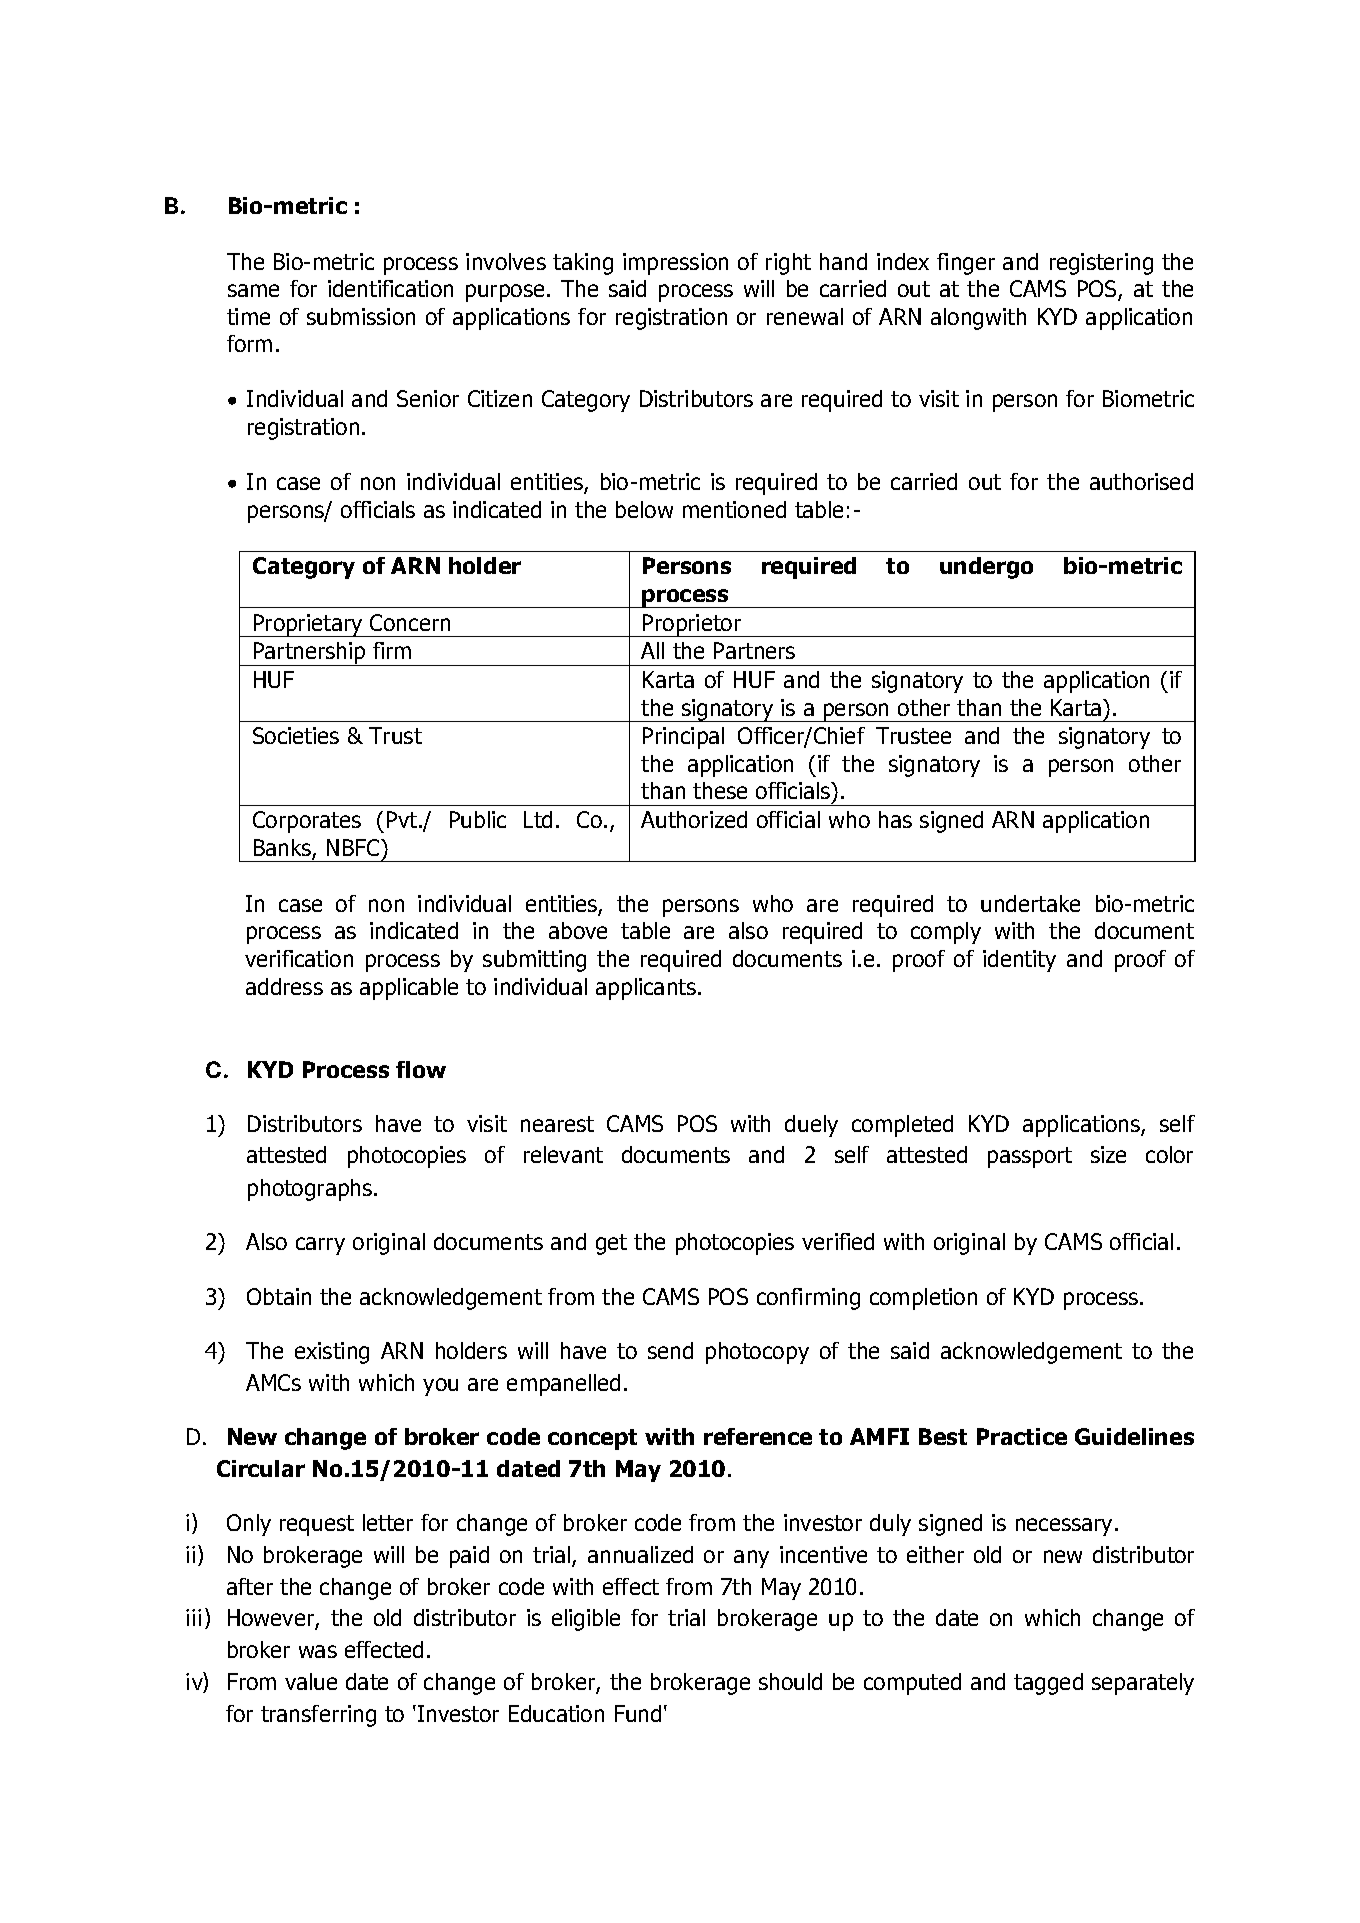  I want to click on impression, so click(675, 264).
